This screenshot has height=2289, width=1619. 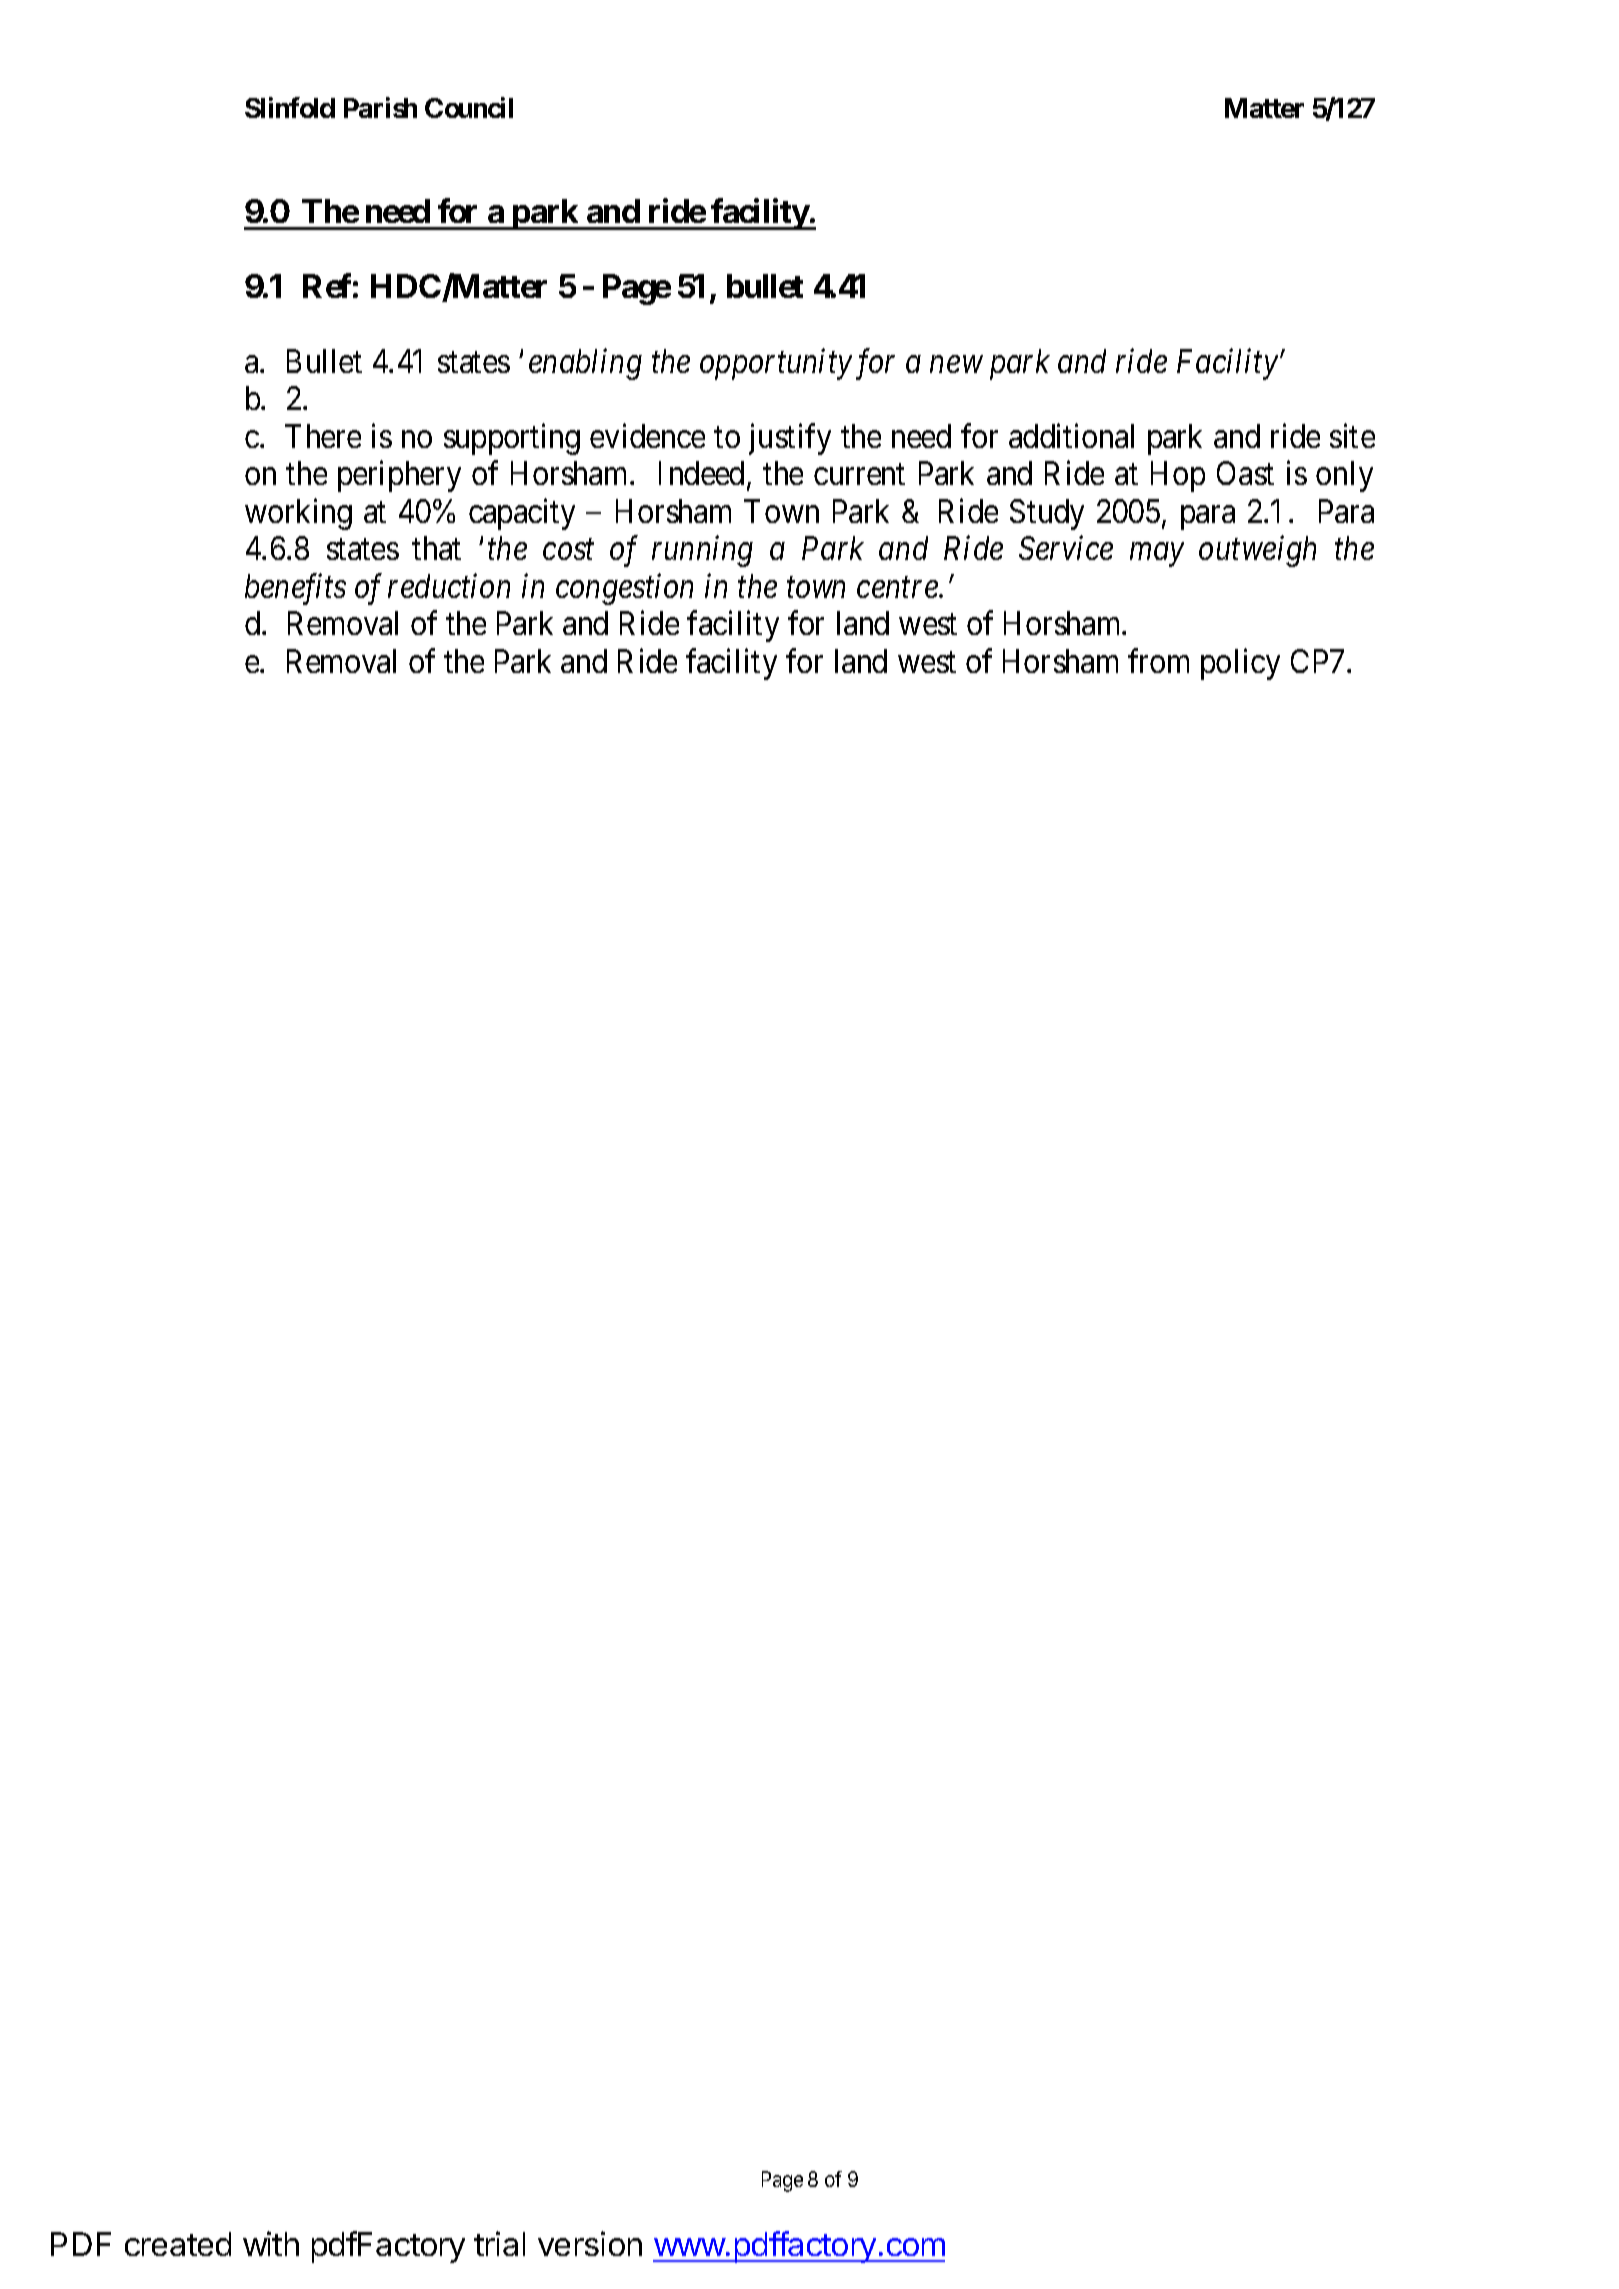 I want to click on version, so click(x=590, y=2243).
